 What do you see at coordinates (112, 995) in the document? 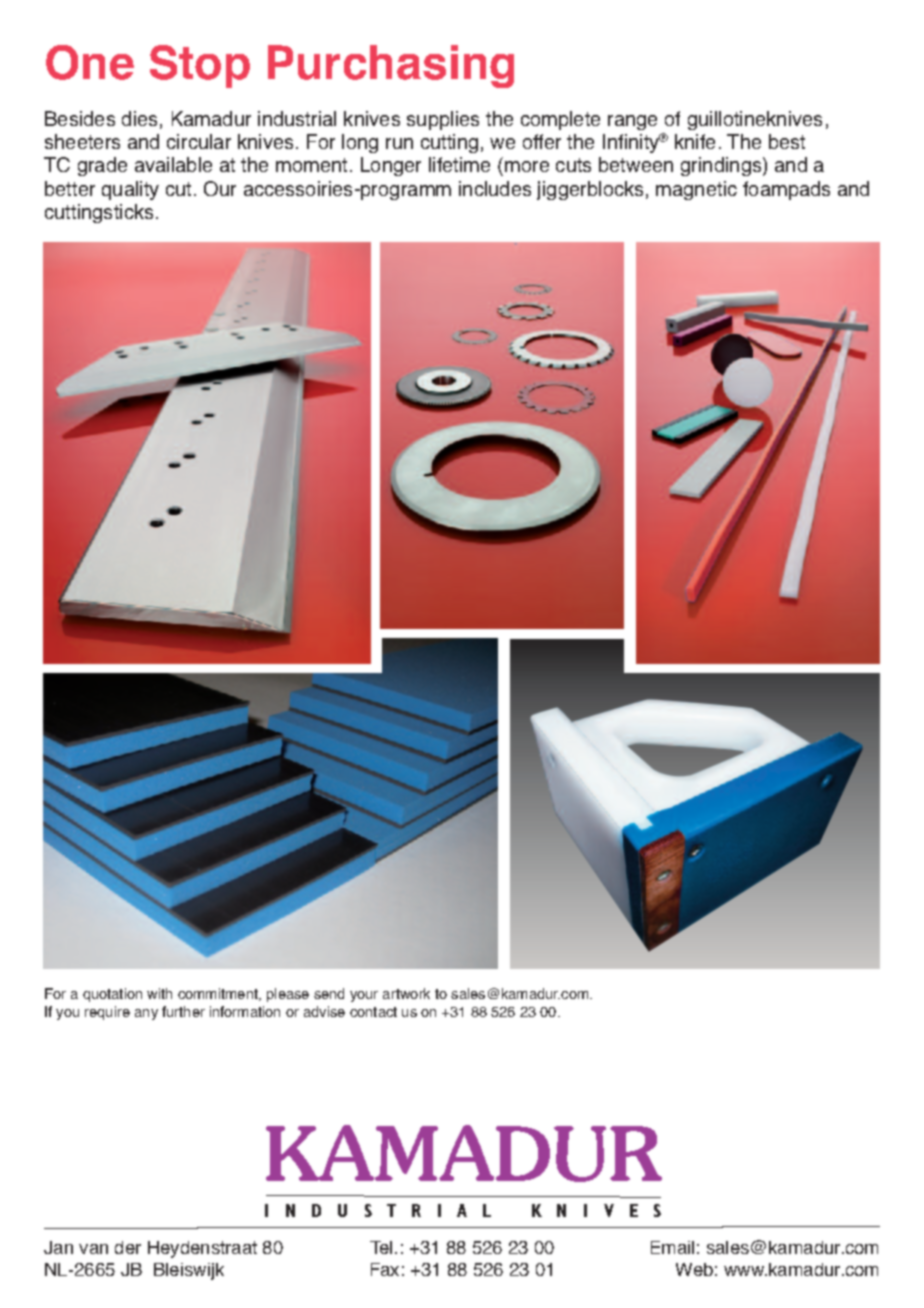
I see `quotation` at bounding box center [112, 995].
